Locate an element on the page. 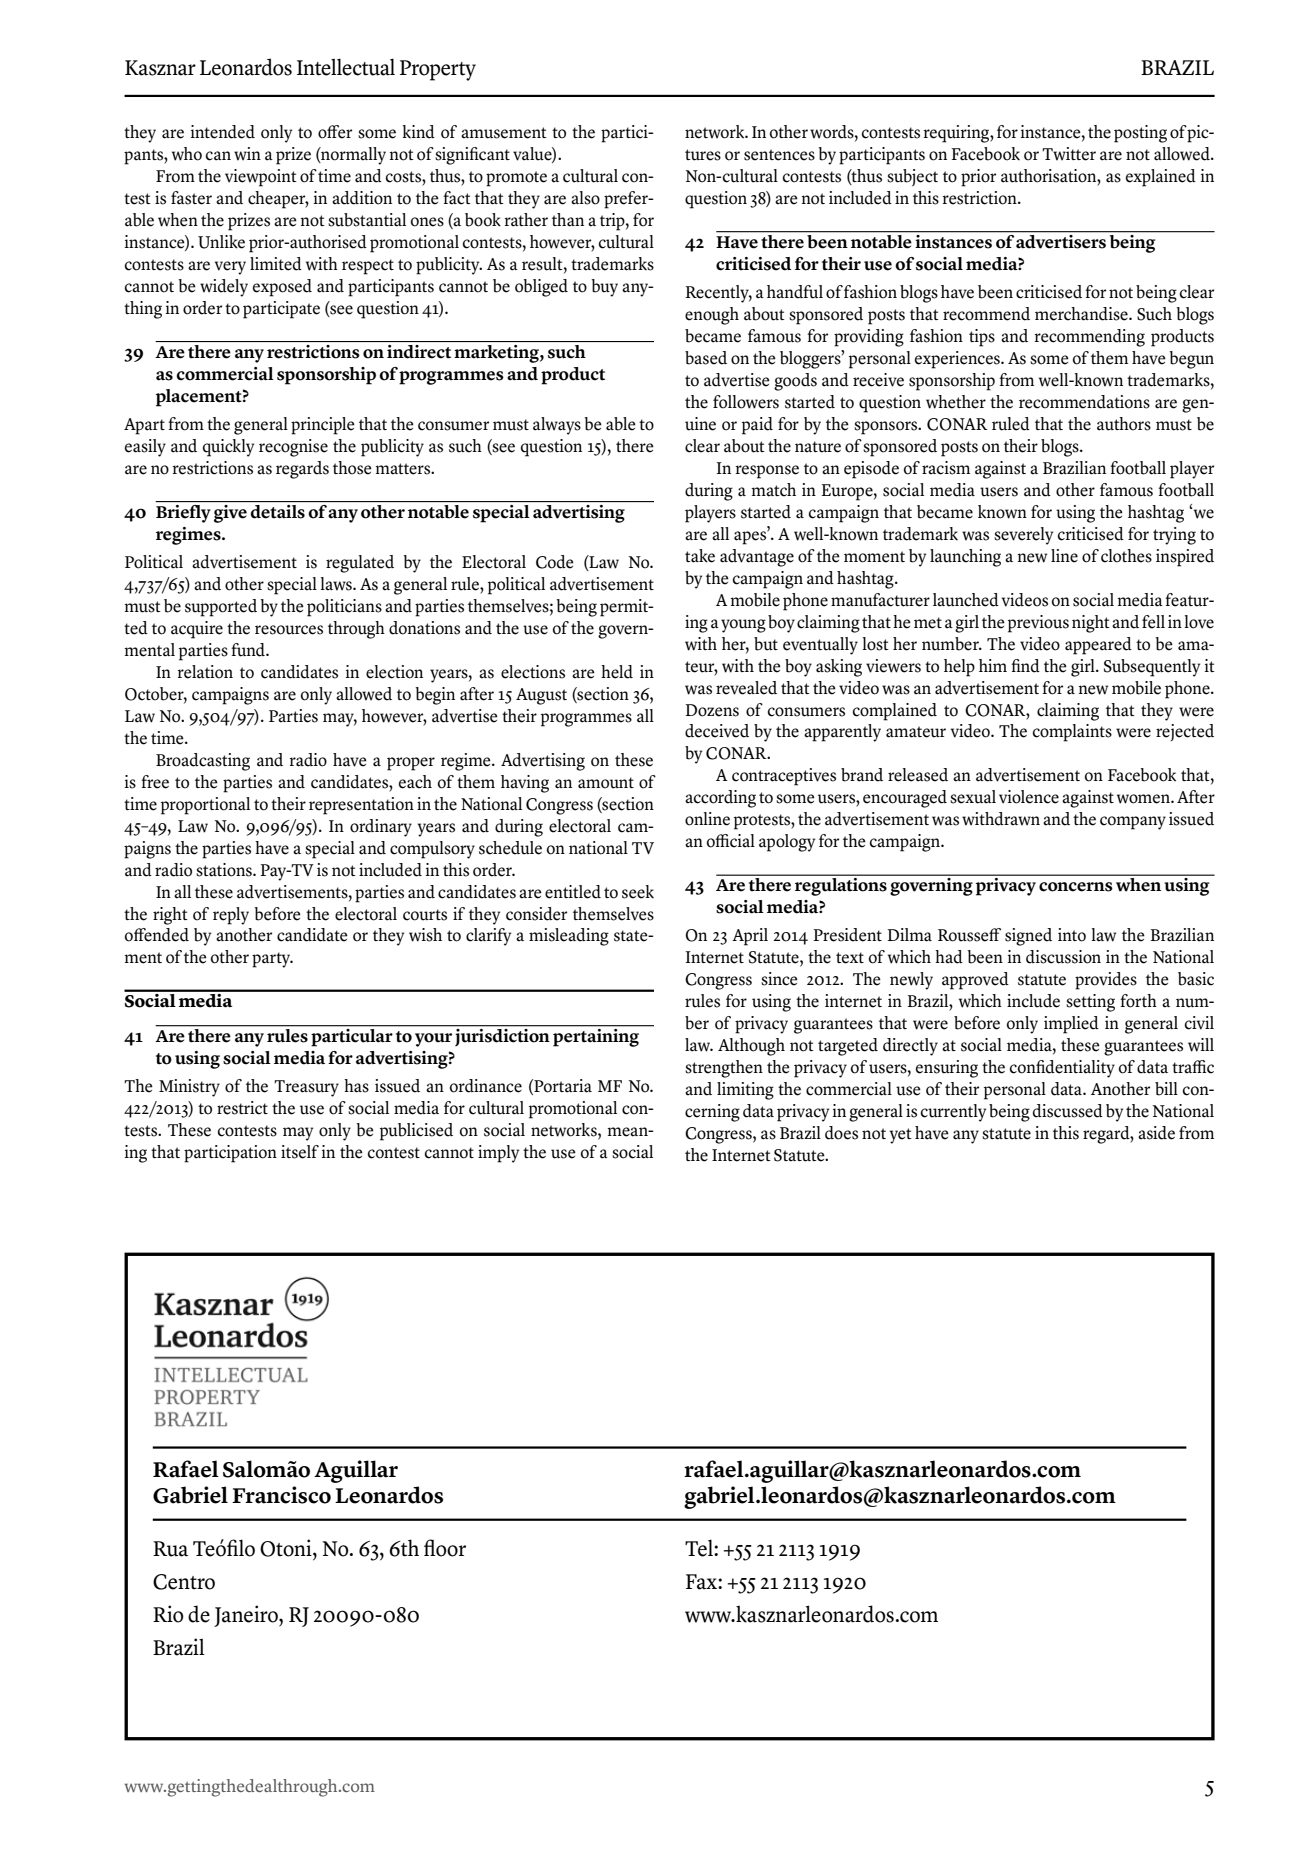  Twitter is located at coordinates (1069, 154).
